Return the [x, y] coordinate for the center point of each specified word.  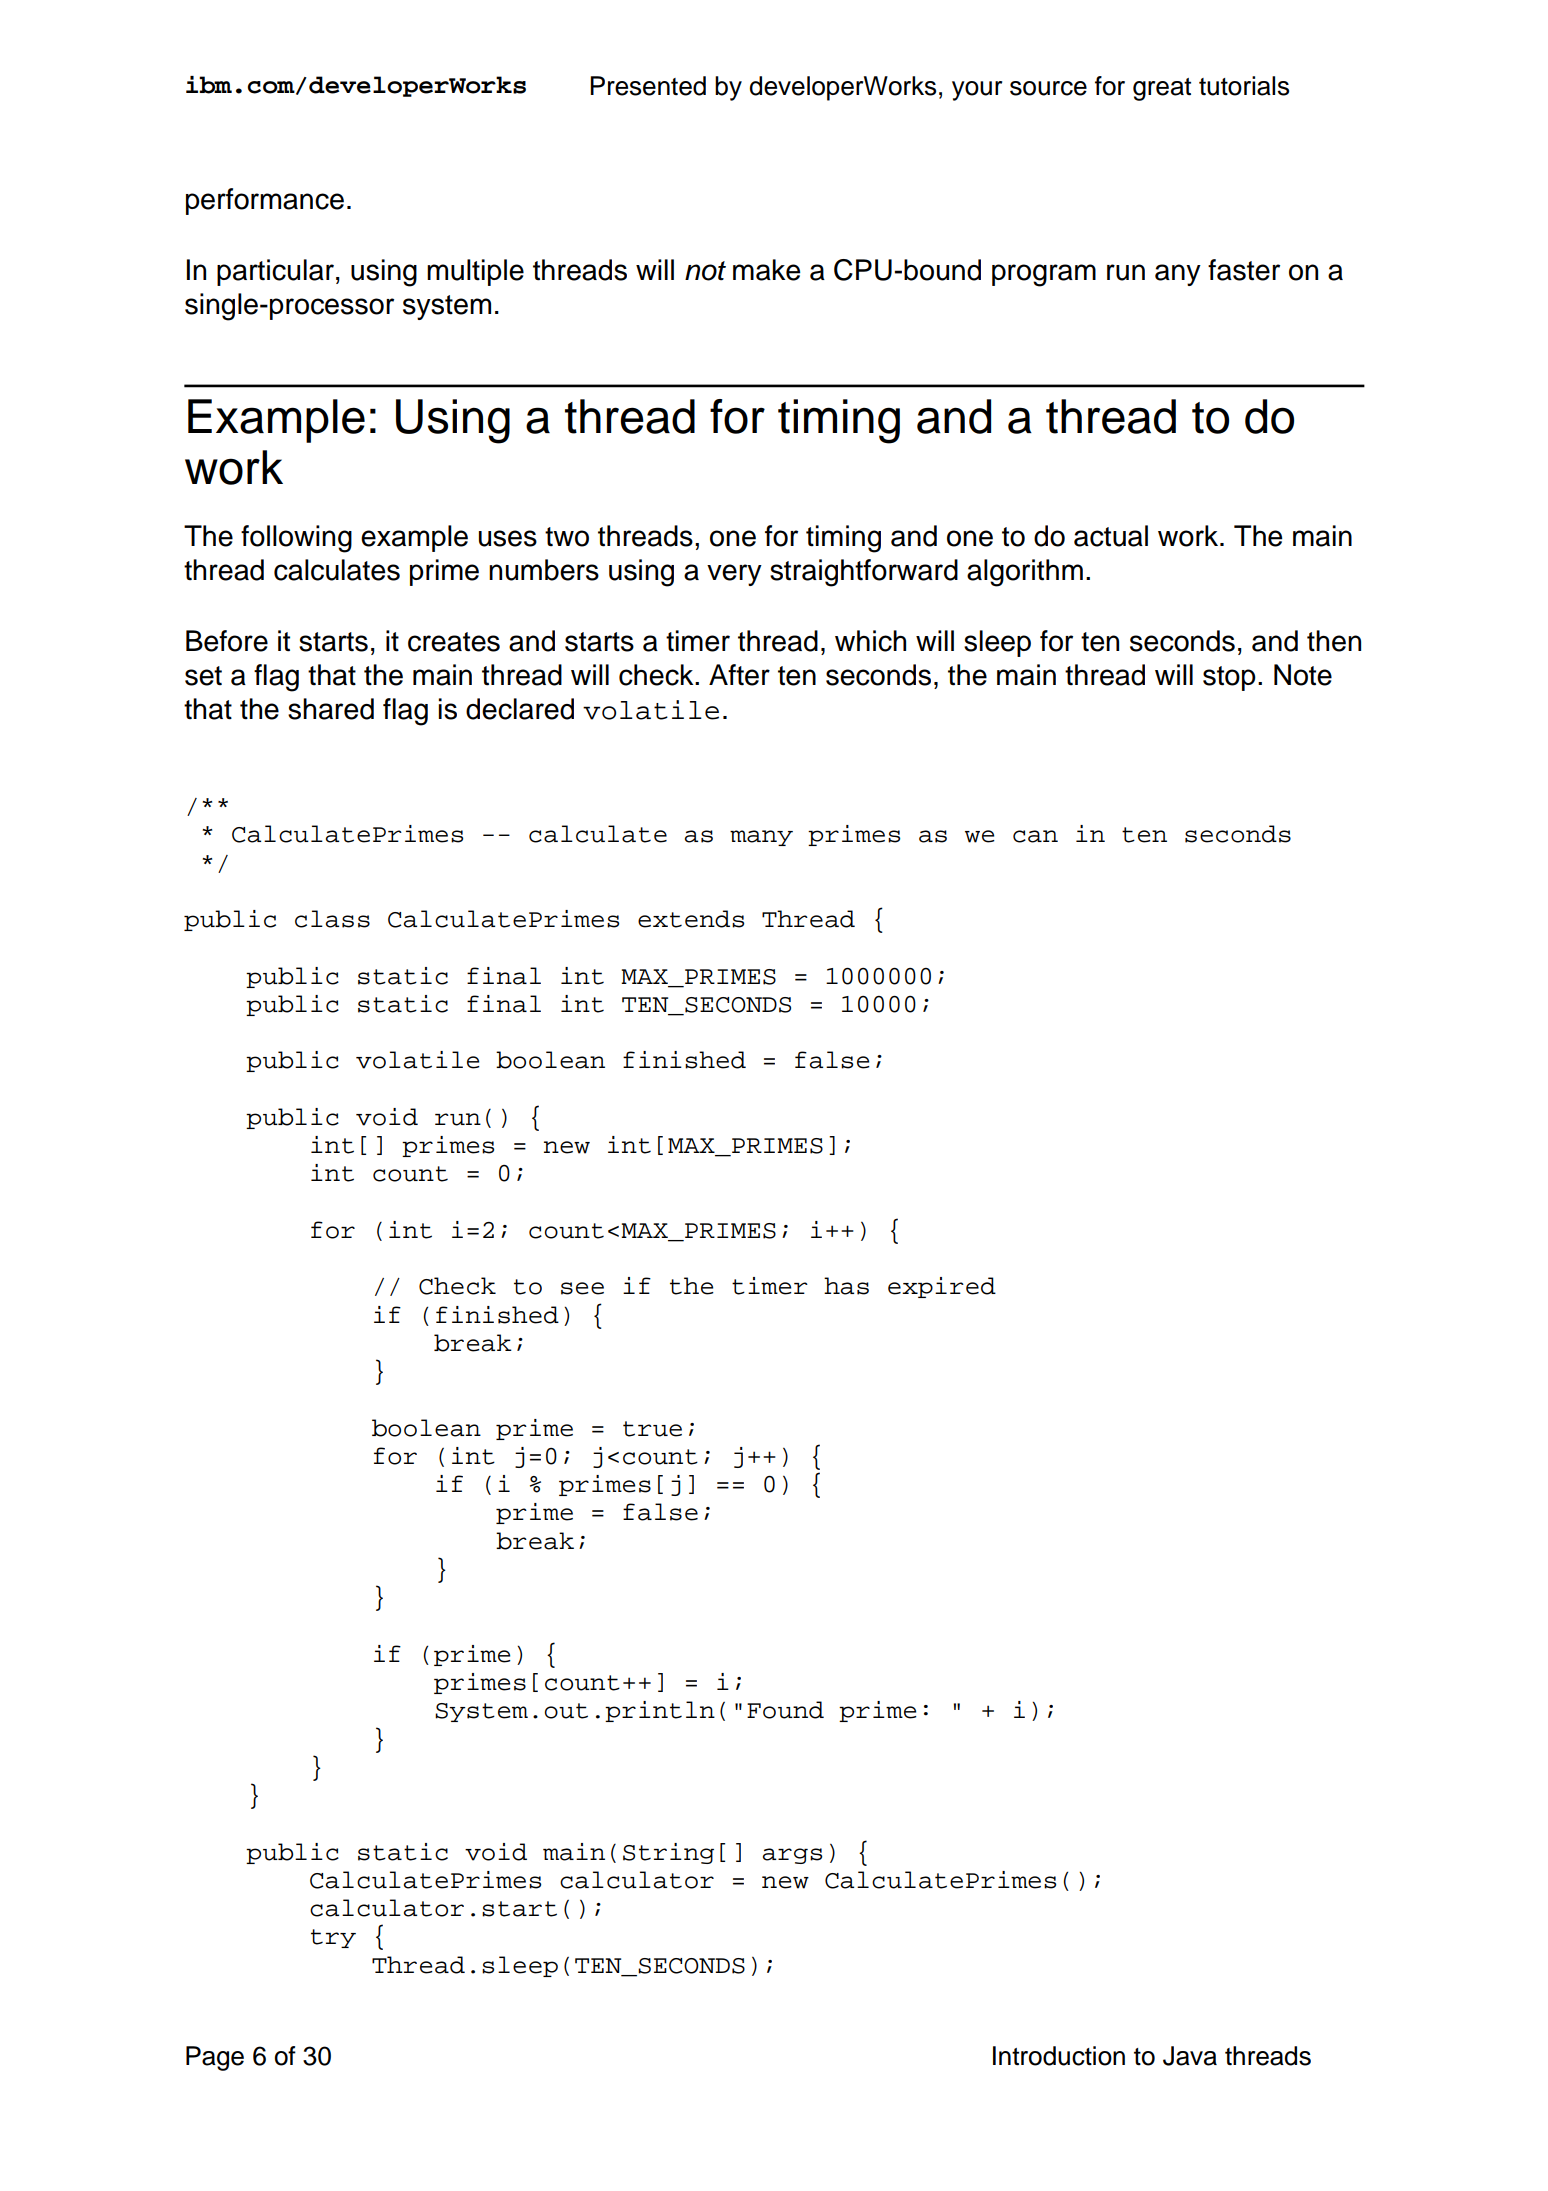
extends [691, 919]
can [1035, 836]
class [332, 919]
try [333, 1938]
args [792, 1856]
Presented [648, 86]
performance [265, 201]
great [1162, 89]
